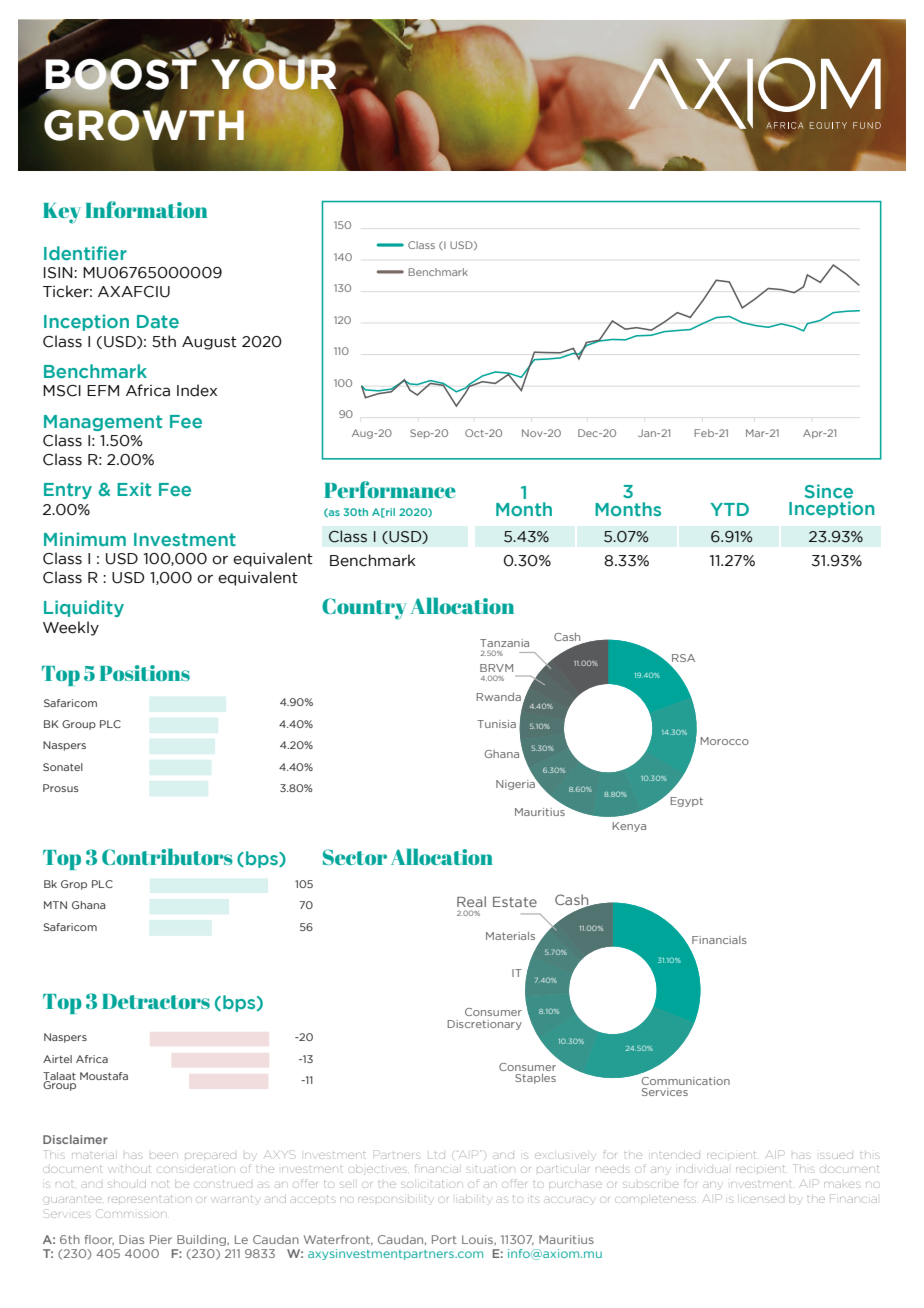  Describe the element at coordinates (703, 1170) in the screenshot. I see `individual` at that location.
